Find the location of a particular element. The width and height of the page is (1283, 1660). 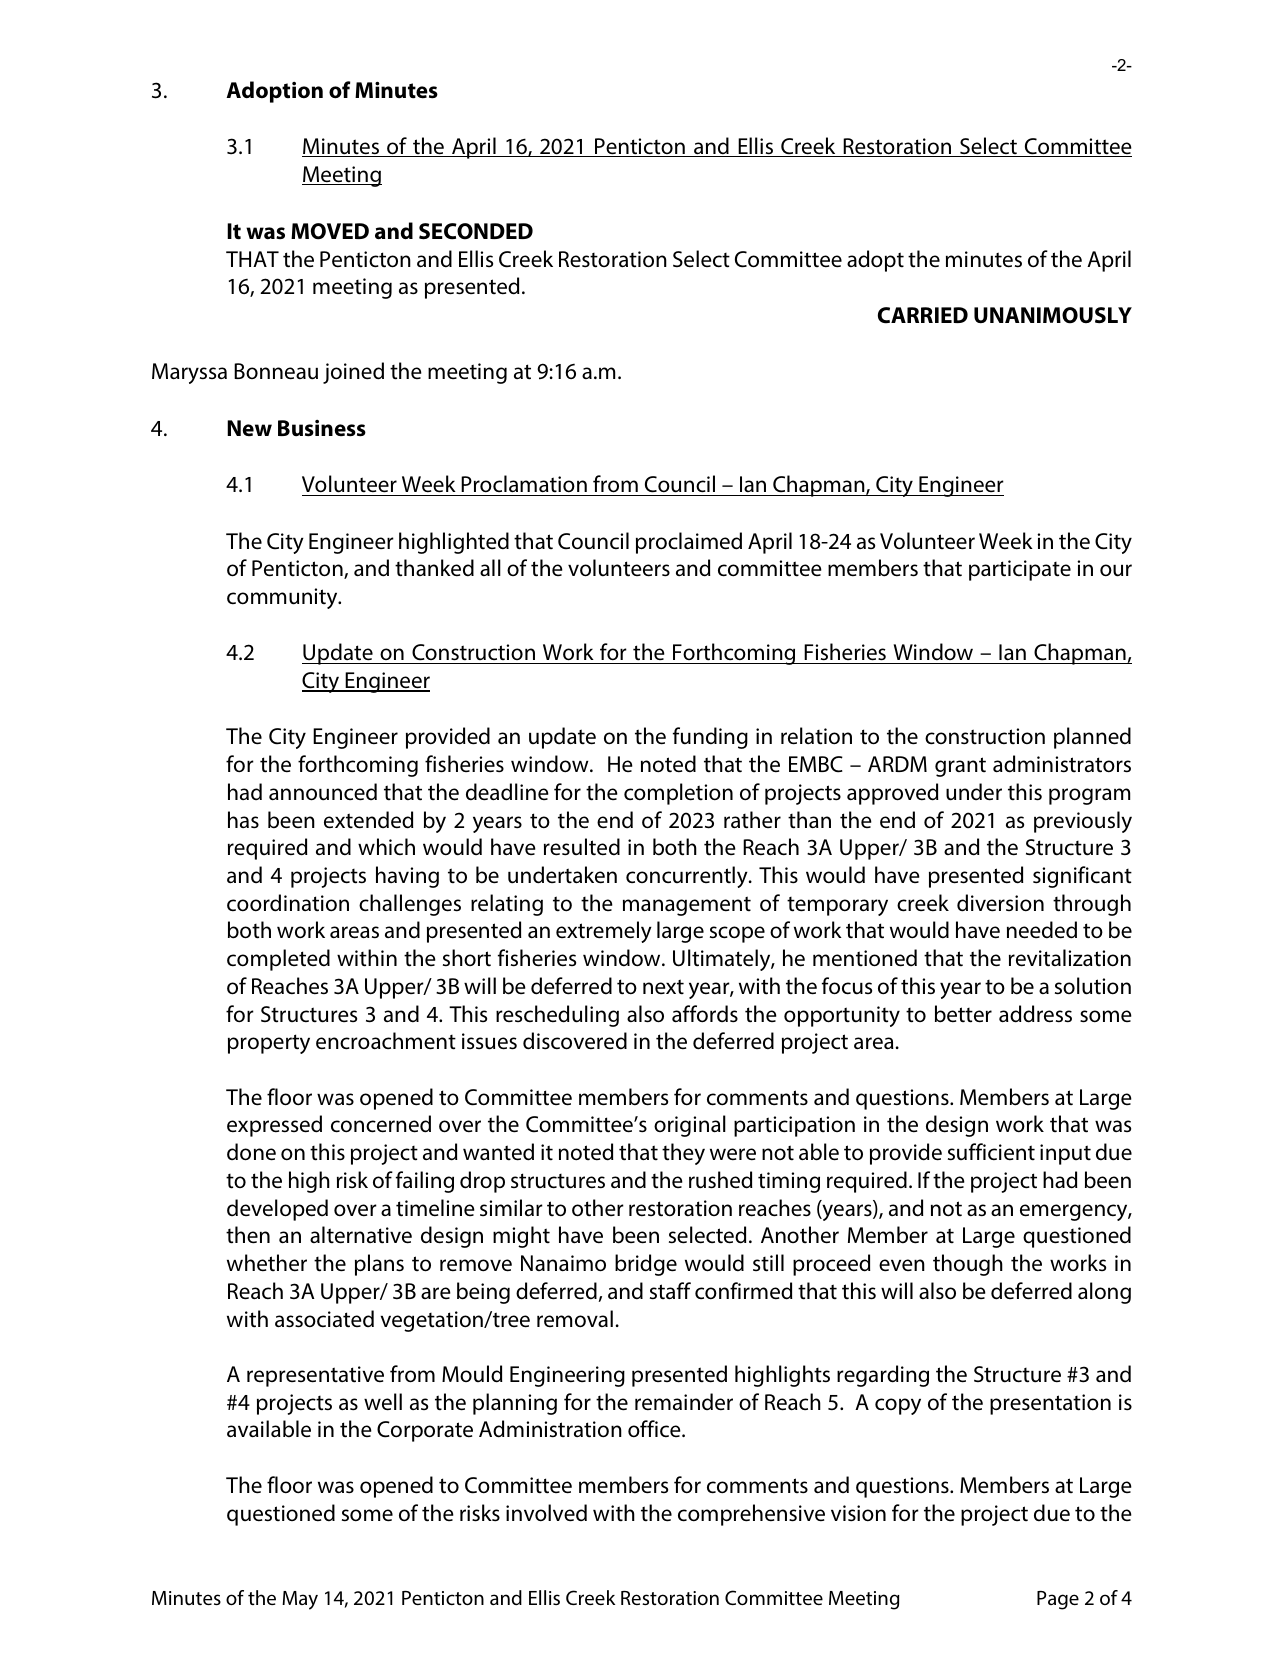

UNANIMOUSLY is located at coordinates (1053, 315).
